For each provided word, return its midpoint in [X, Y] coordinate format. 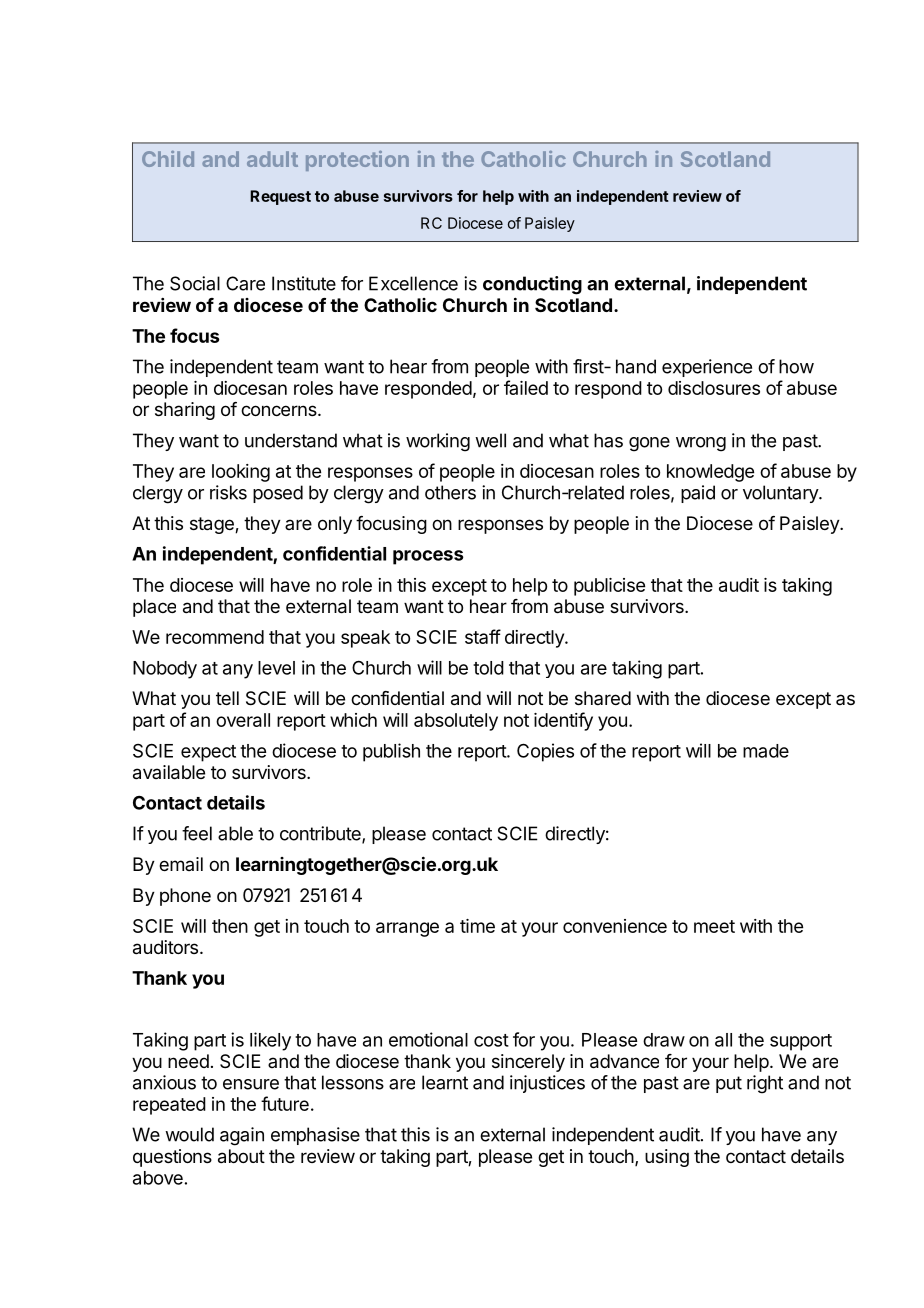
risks [228, 492]
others [450, 492]
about [241, 1156]
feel [197, 833]
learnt [445, 1082]
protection [357, 161]
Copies [545, 752]
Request [280, 197]
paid [698, 494]
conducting [532, 285]
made [766, 751]
